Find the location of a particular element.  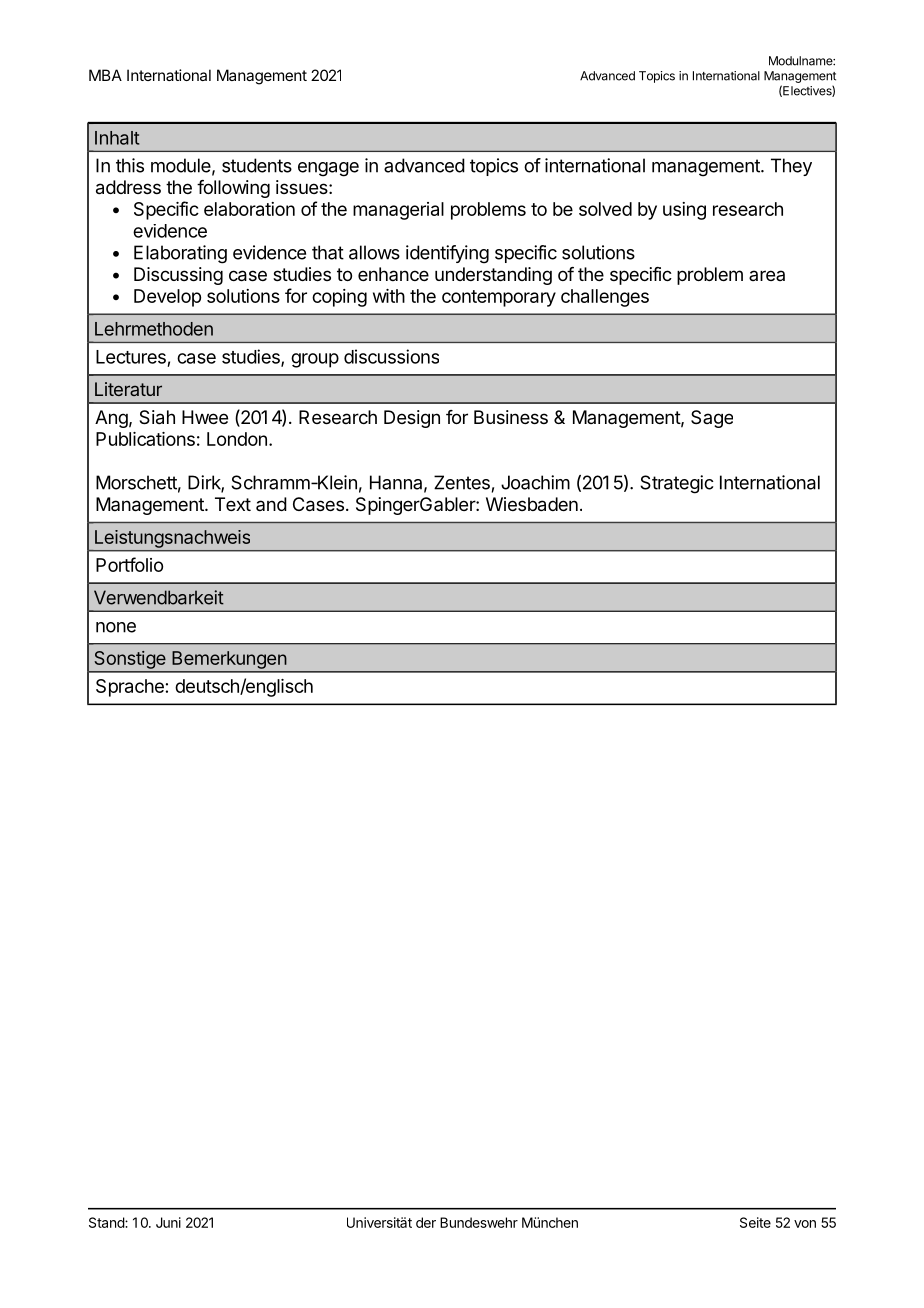

managerial is located at coordinates (398, 211).
